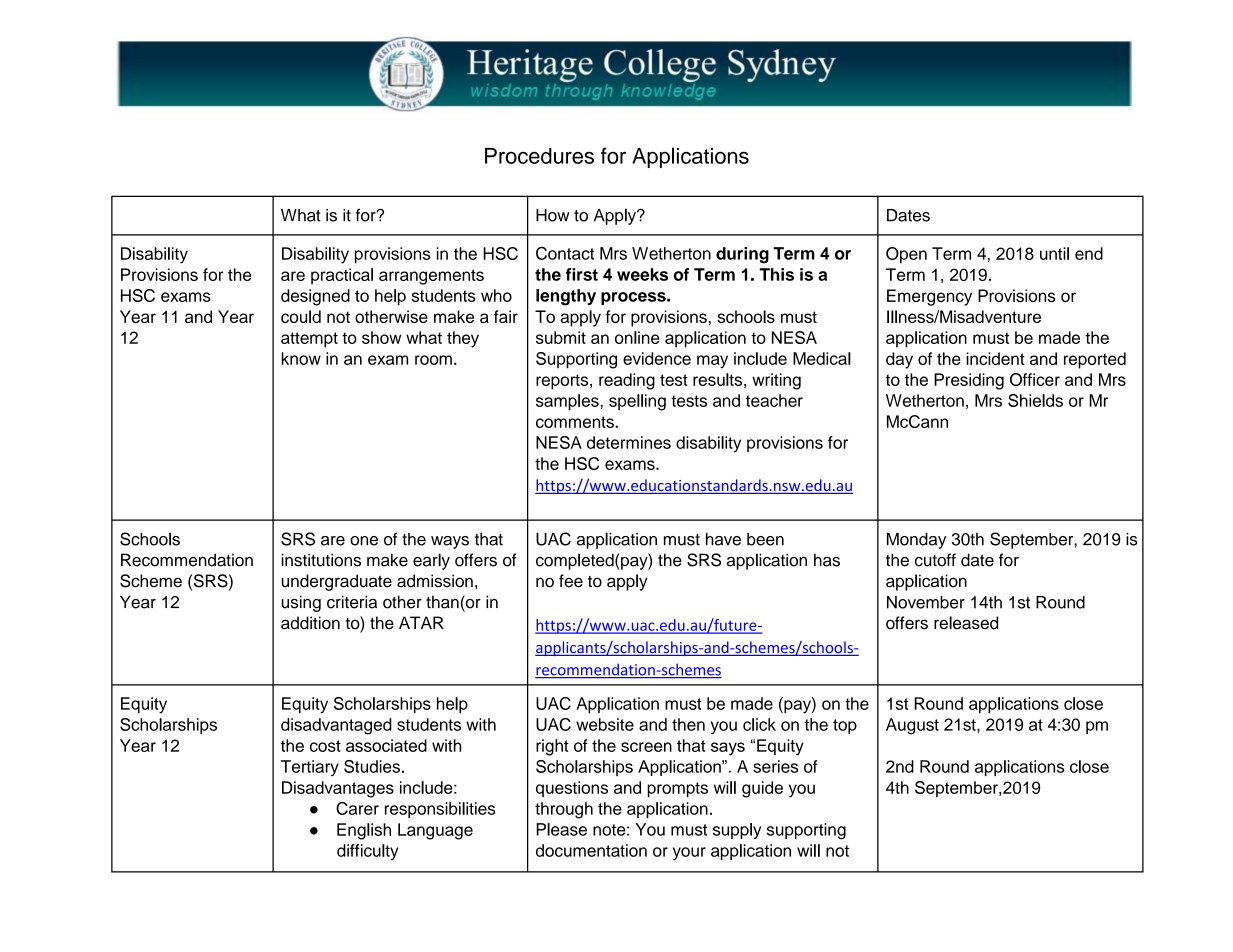 The image size is (1233, 952). Describe the element at coordinates (539, 156) in the image. I see `Procedures` at that location.
